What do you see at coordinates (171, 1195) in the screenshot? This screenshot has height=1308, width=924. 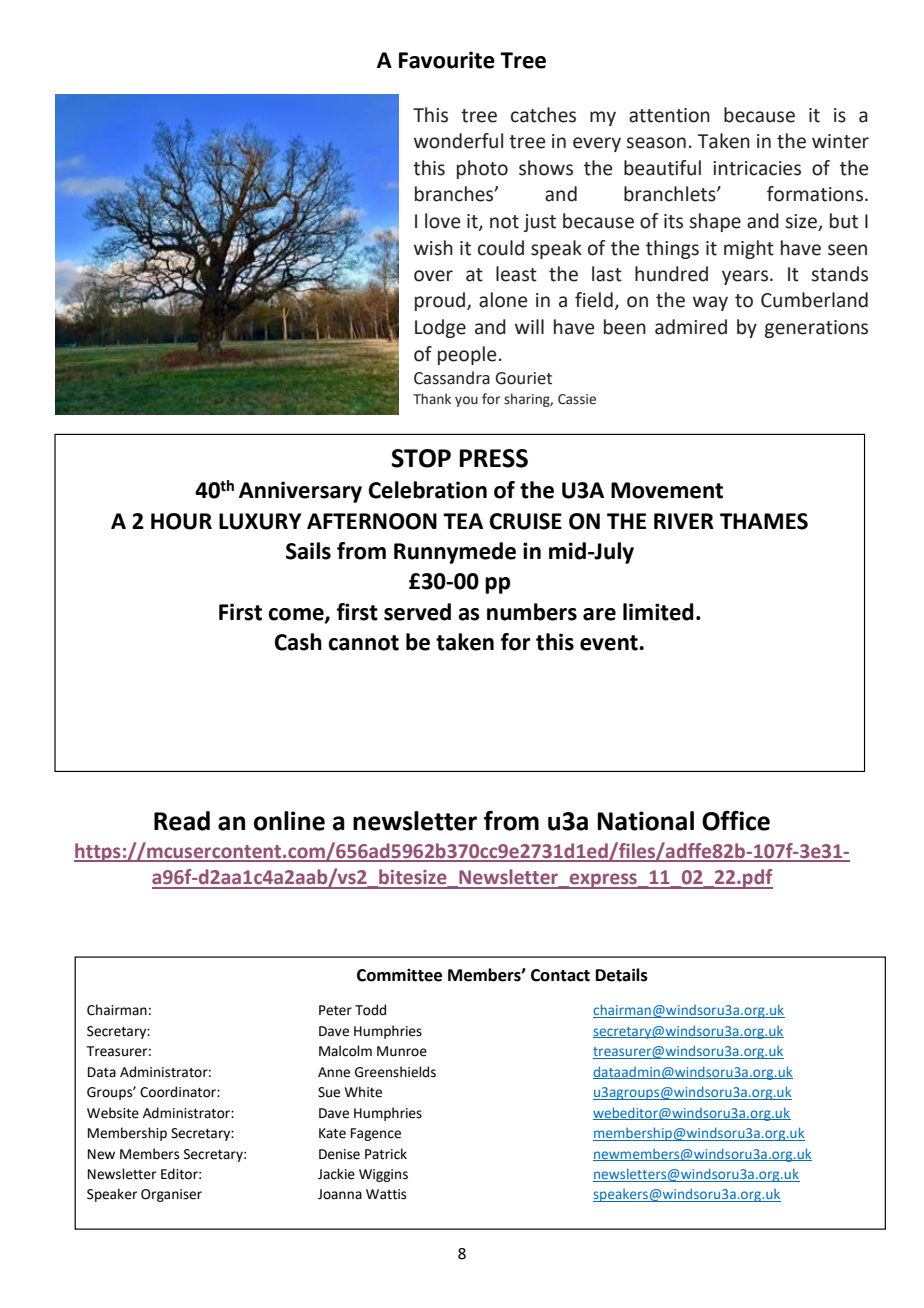 I see `Organiser` at bounding box center [171, 1195].
